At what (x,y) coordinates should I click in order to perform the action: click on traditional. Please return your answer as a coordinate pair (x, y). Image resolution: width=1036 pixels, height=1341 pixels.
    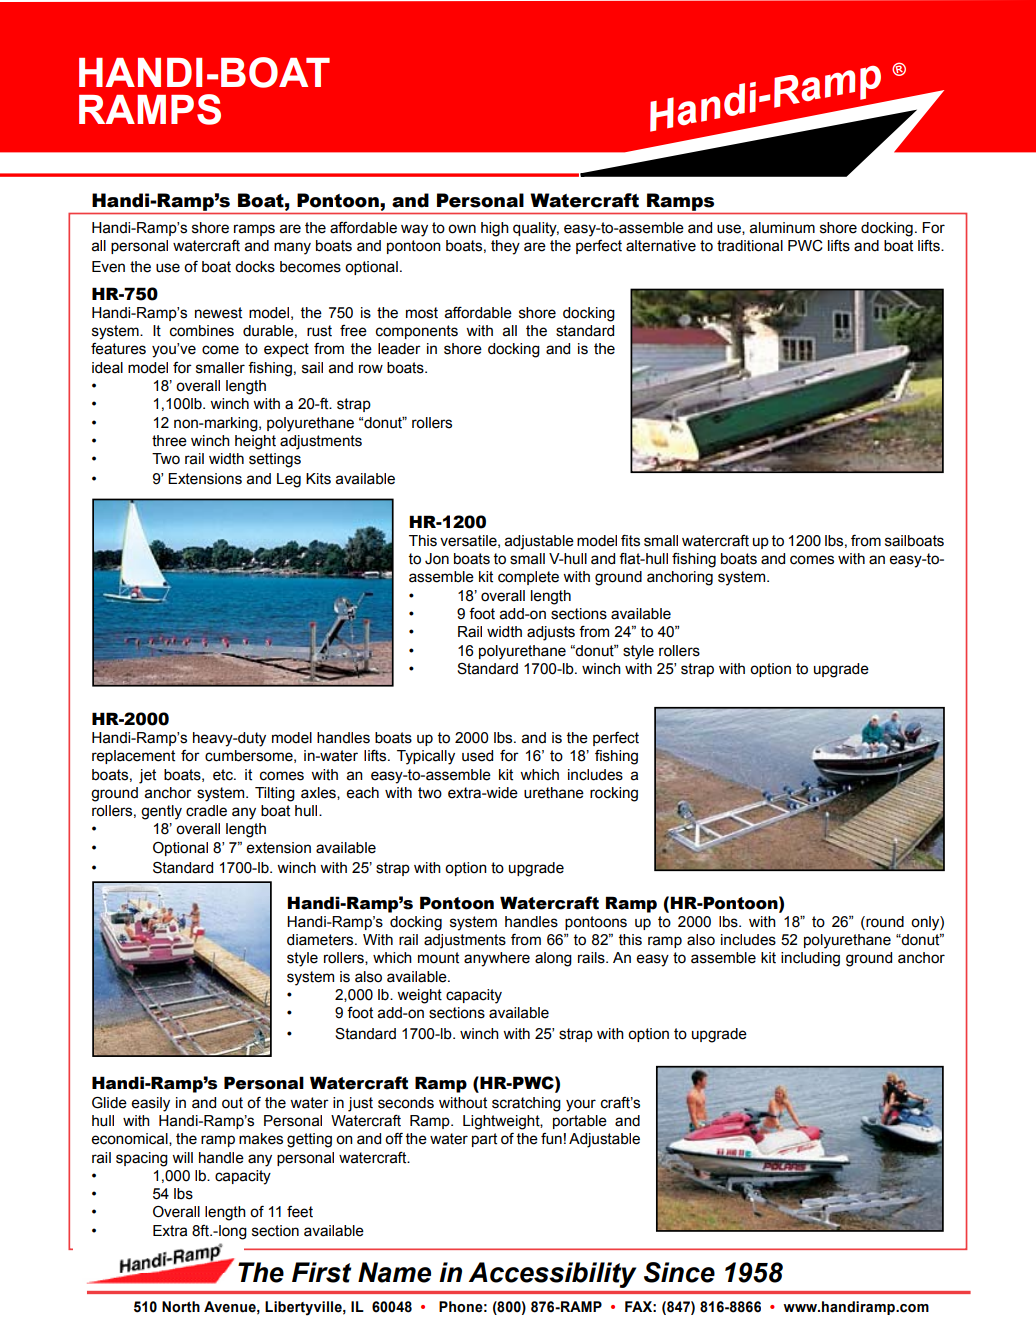
    Looking at the image, I should click on (750, 246).
